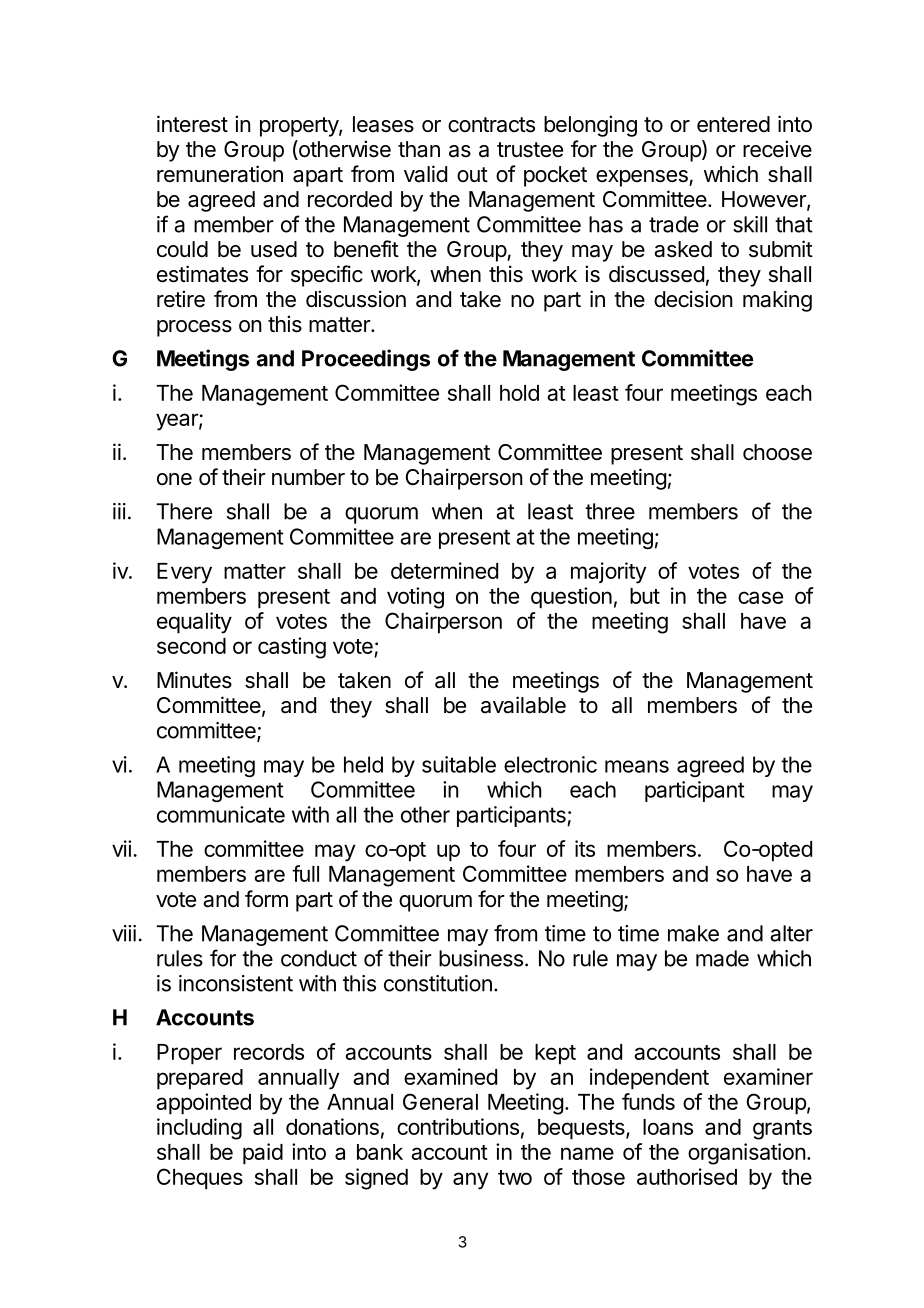 The width and height of the document is (924, 1308). Describe the element at coordinates (760, 597) in the document. I see `case` at that location.
